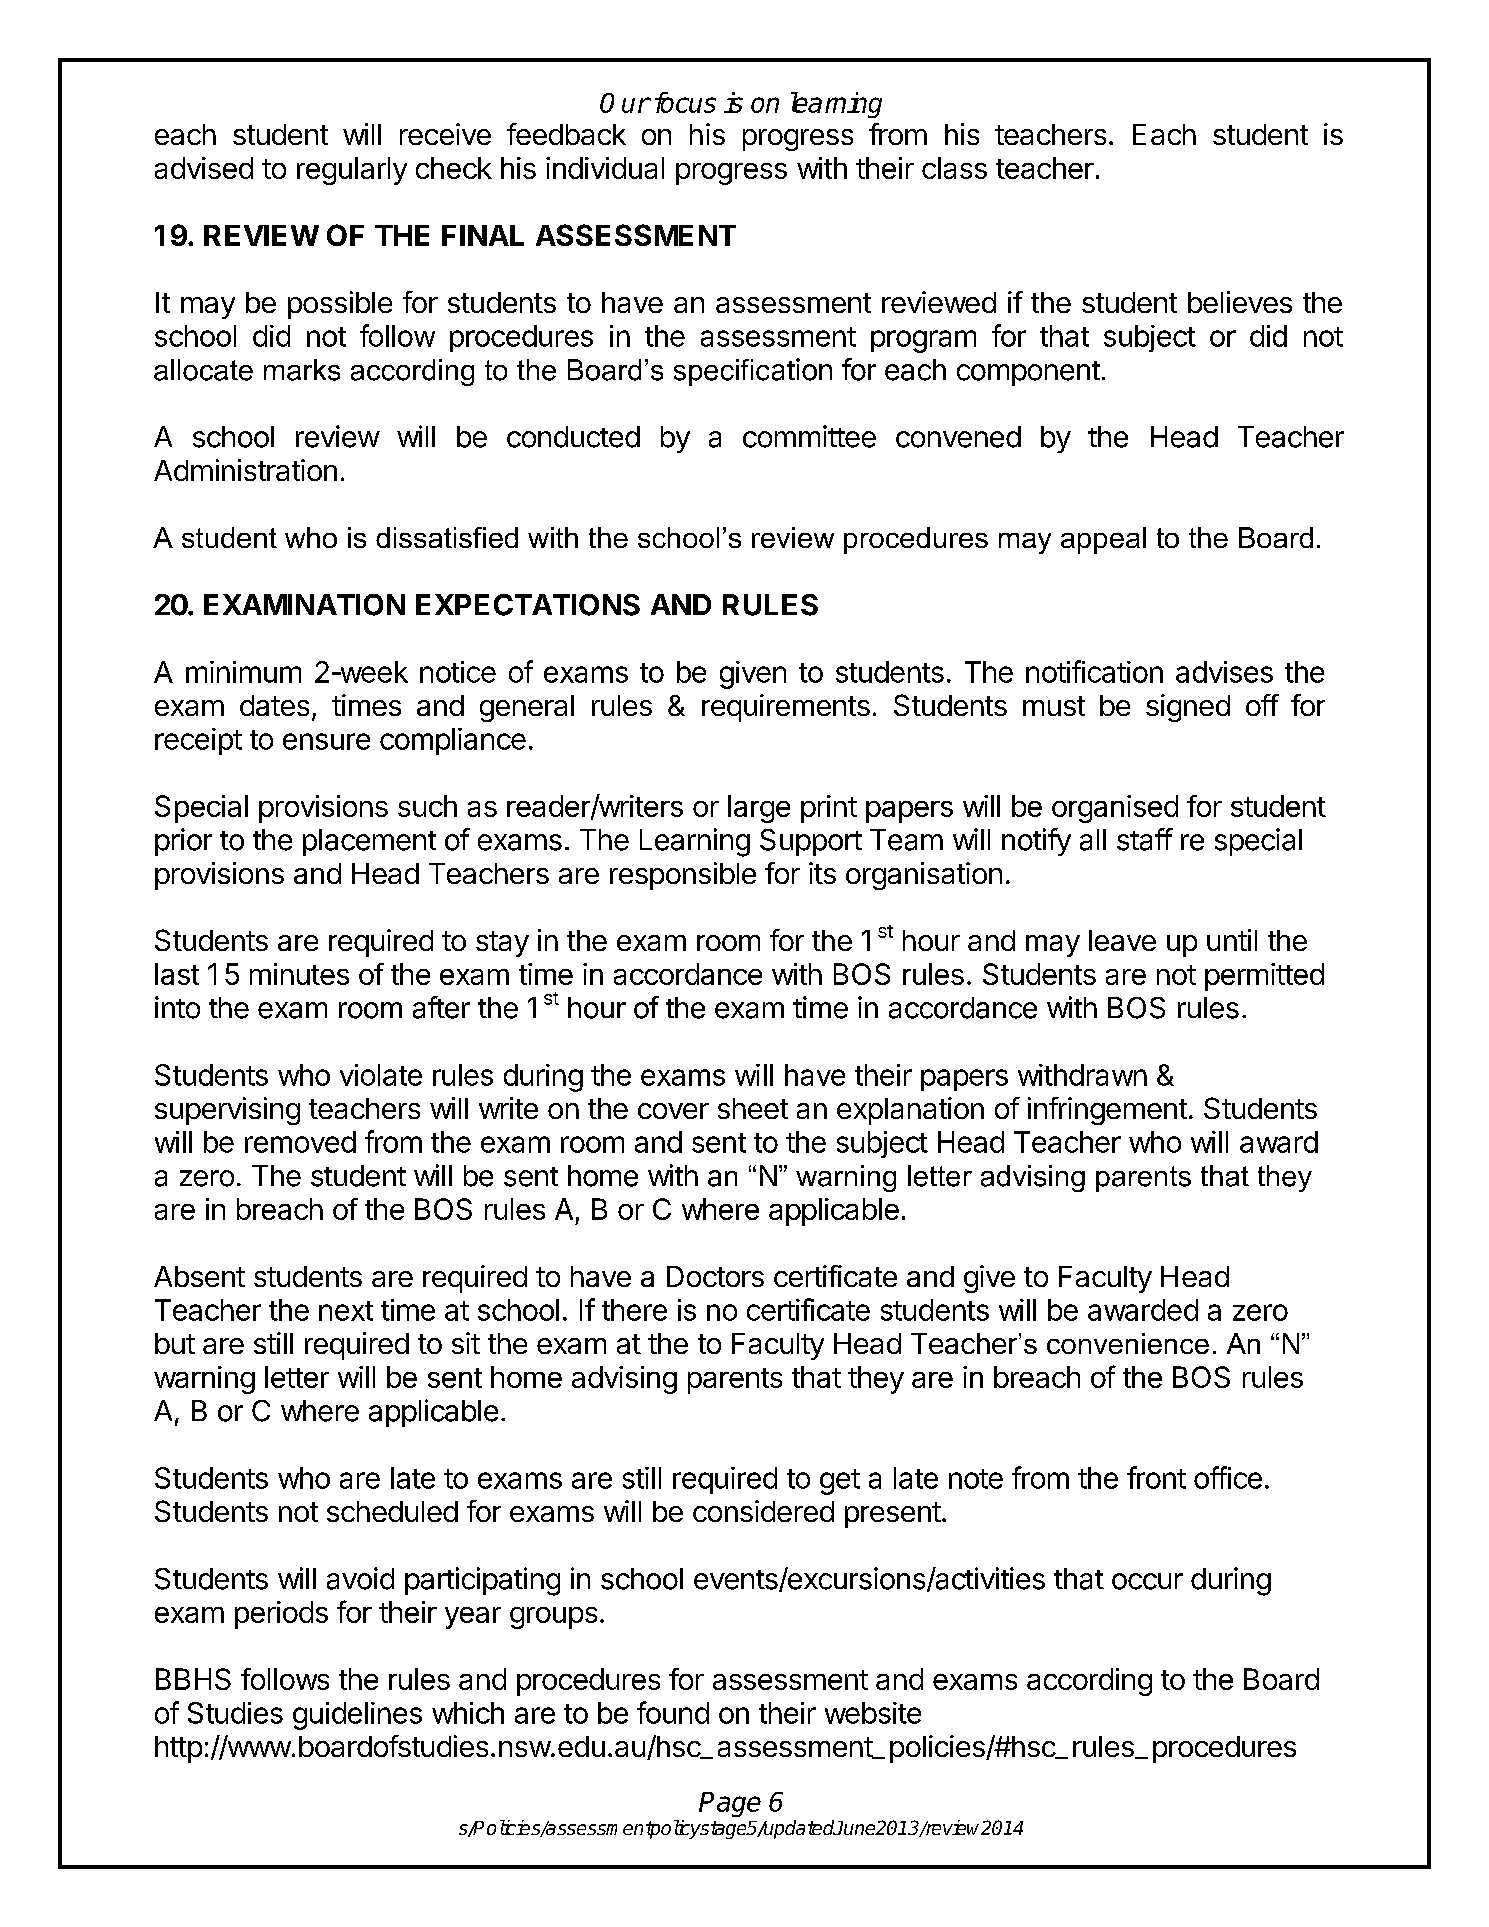 Image resolution: width=1489 pixels, height=1927 pixels. What do you see at coordinates (352, 171) in the image?
I see `regularly` at bounding box center [352, 171].
